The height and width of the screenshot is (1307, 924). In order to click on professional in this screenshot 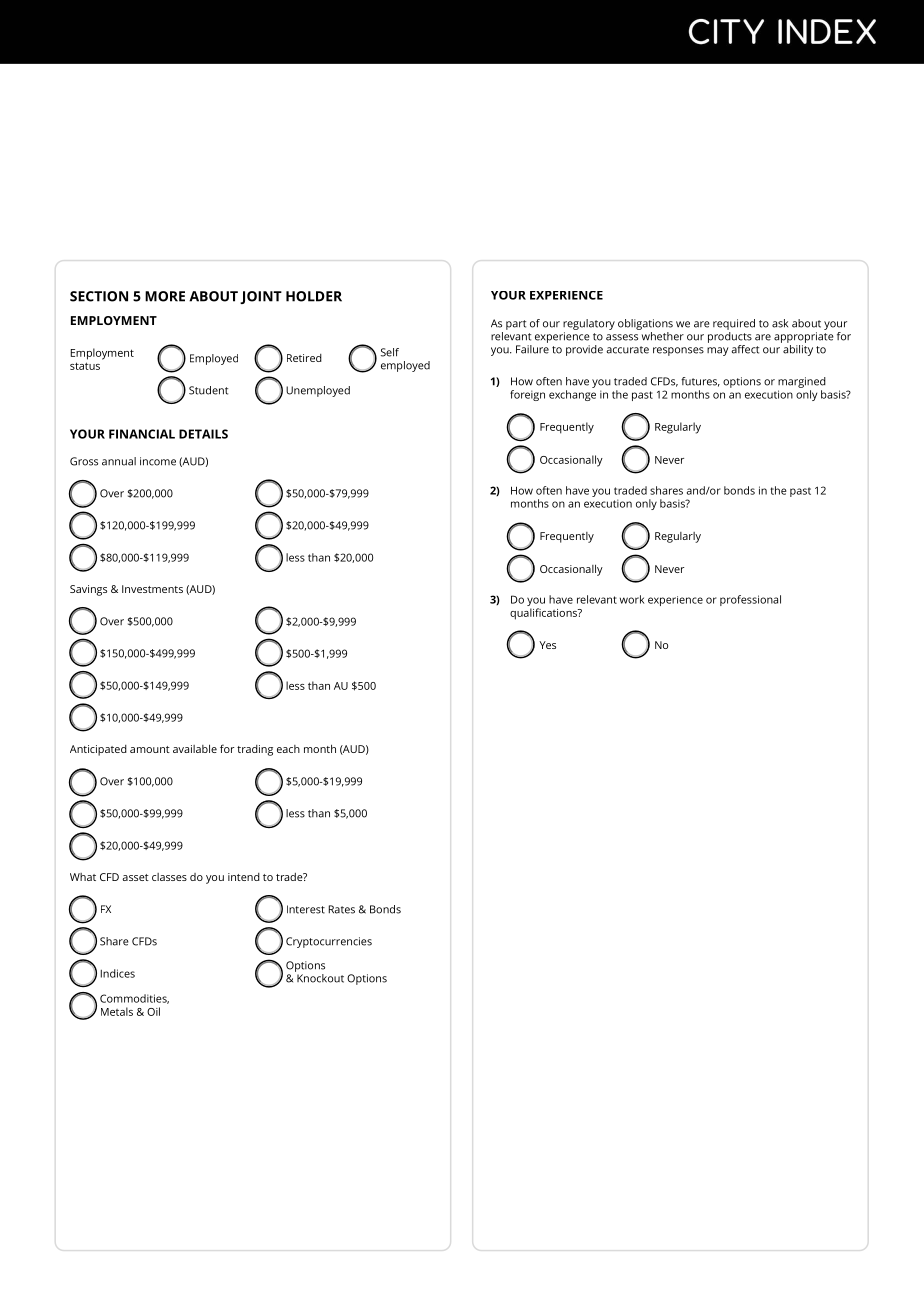, I will do `click(750, 600)`.
